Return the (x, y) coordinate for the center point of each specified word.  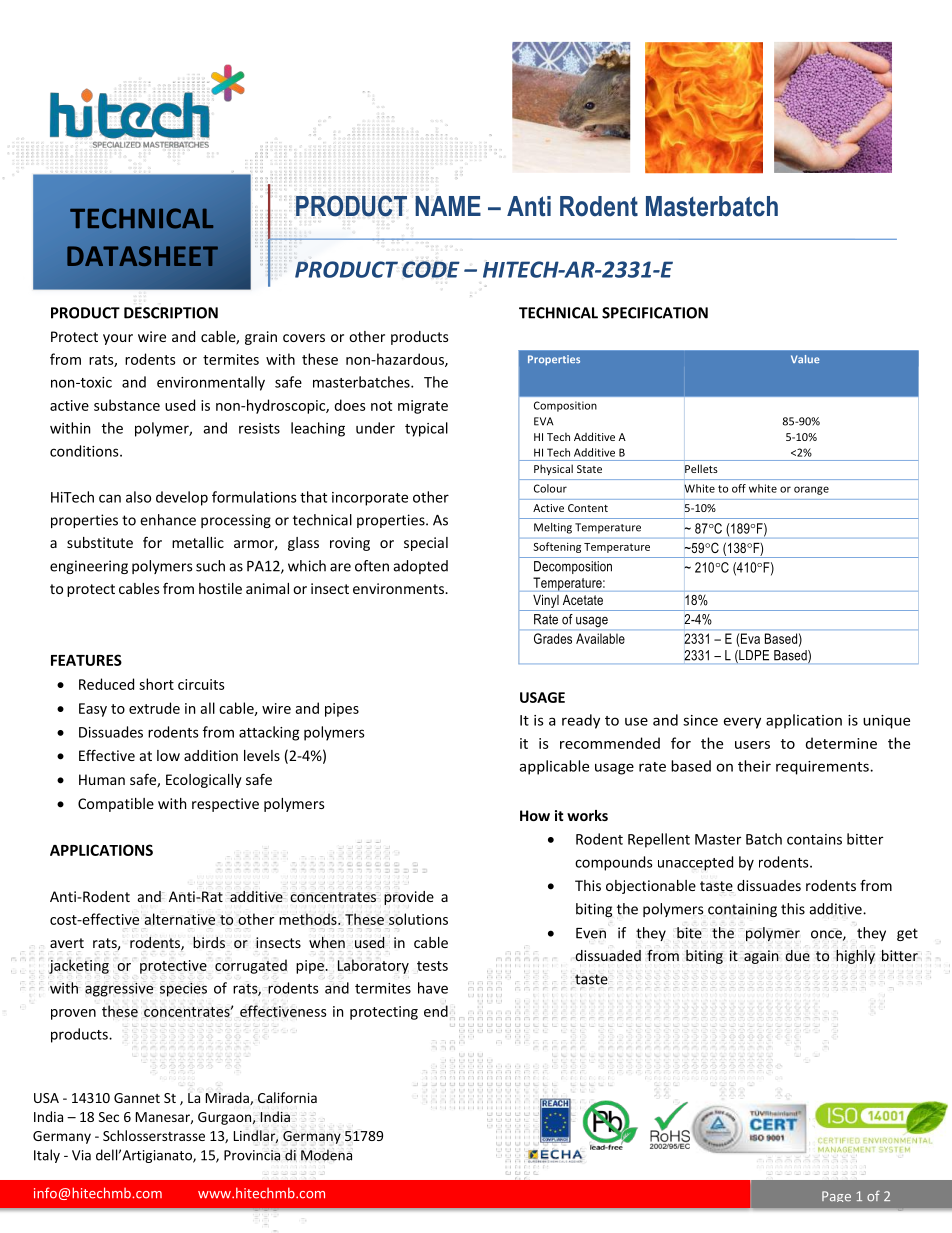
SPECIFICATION (655, 313)
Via (81, 1155)
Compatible (116, 805)
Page (836, 1196)
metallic (198, 542)
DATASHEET (142, 256)
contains (814, 839)
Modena (326, 1155)
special (426, 544)
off (739, 488)
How (535, 815)
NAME (448, 206)
